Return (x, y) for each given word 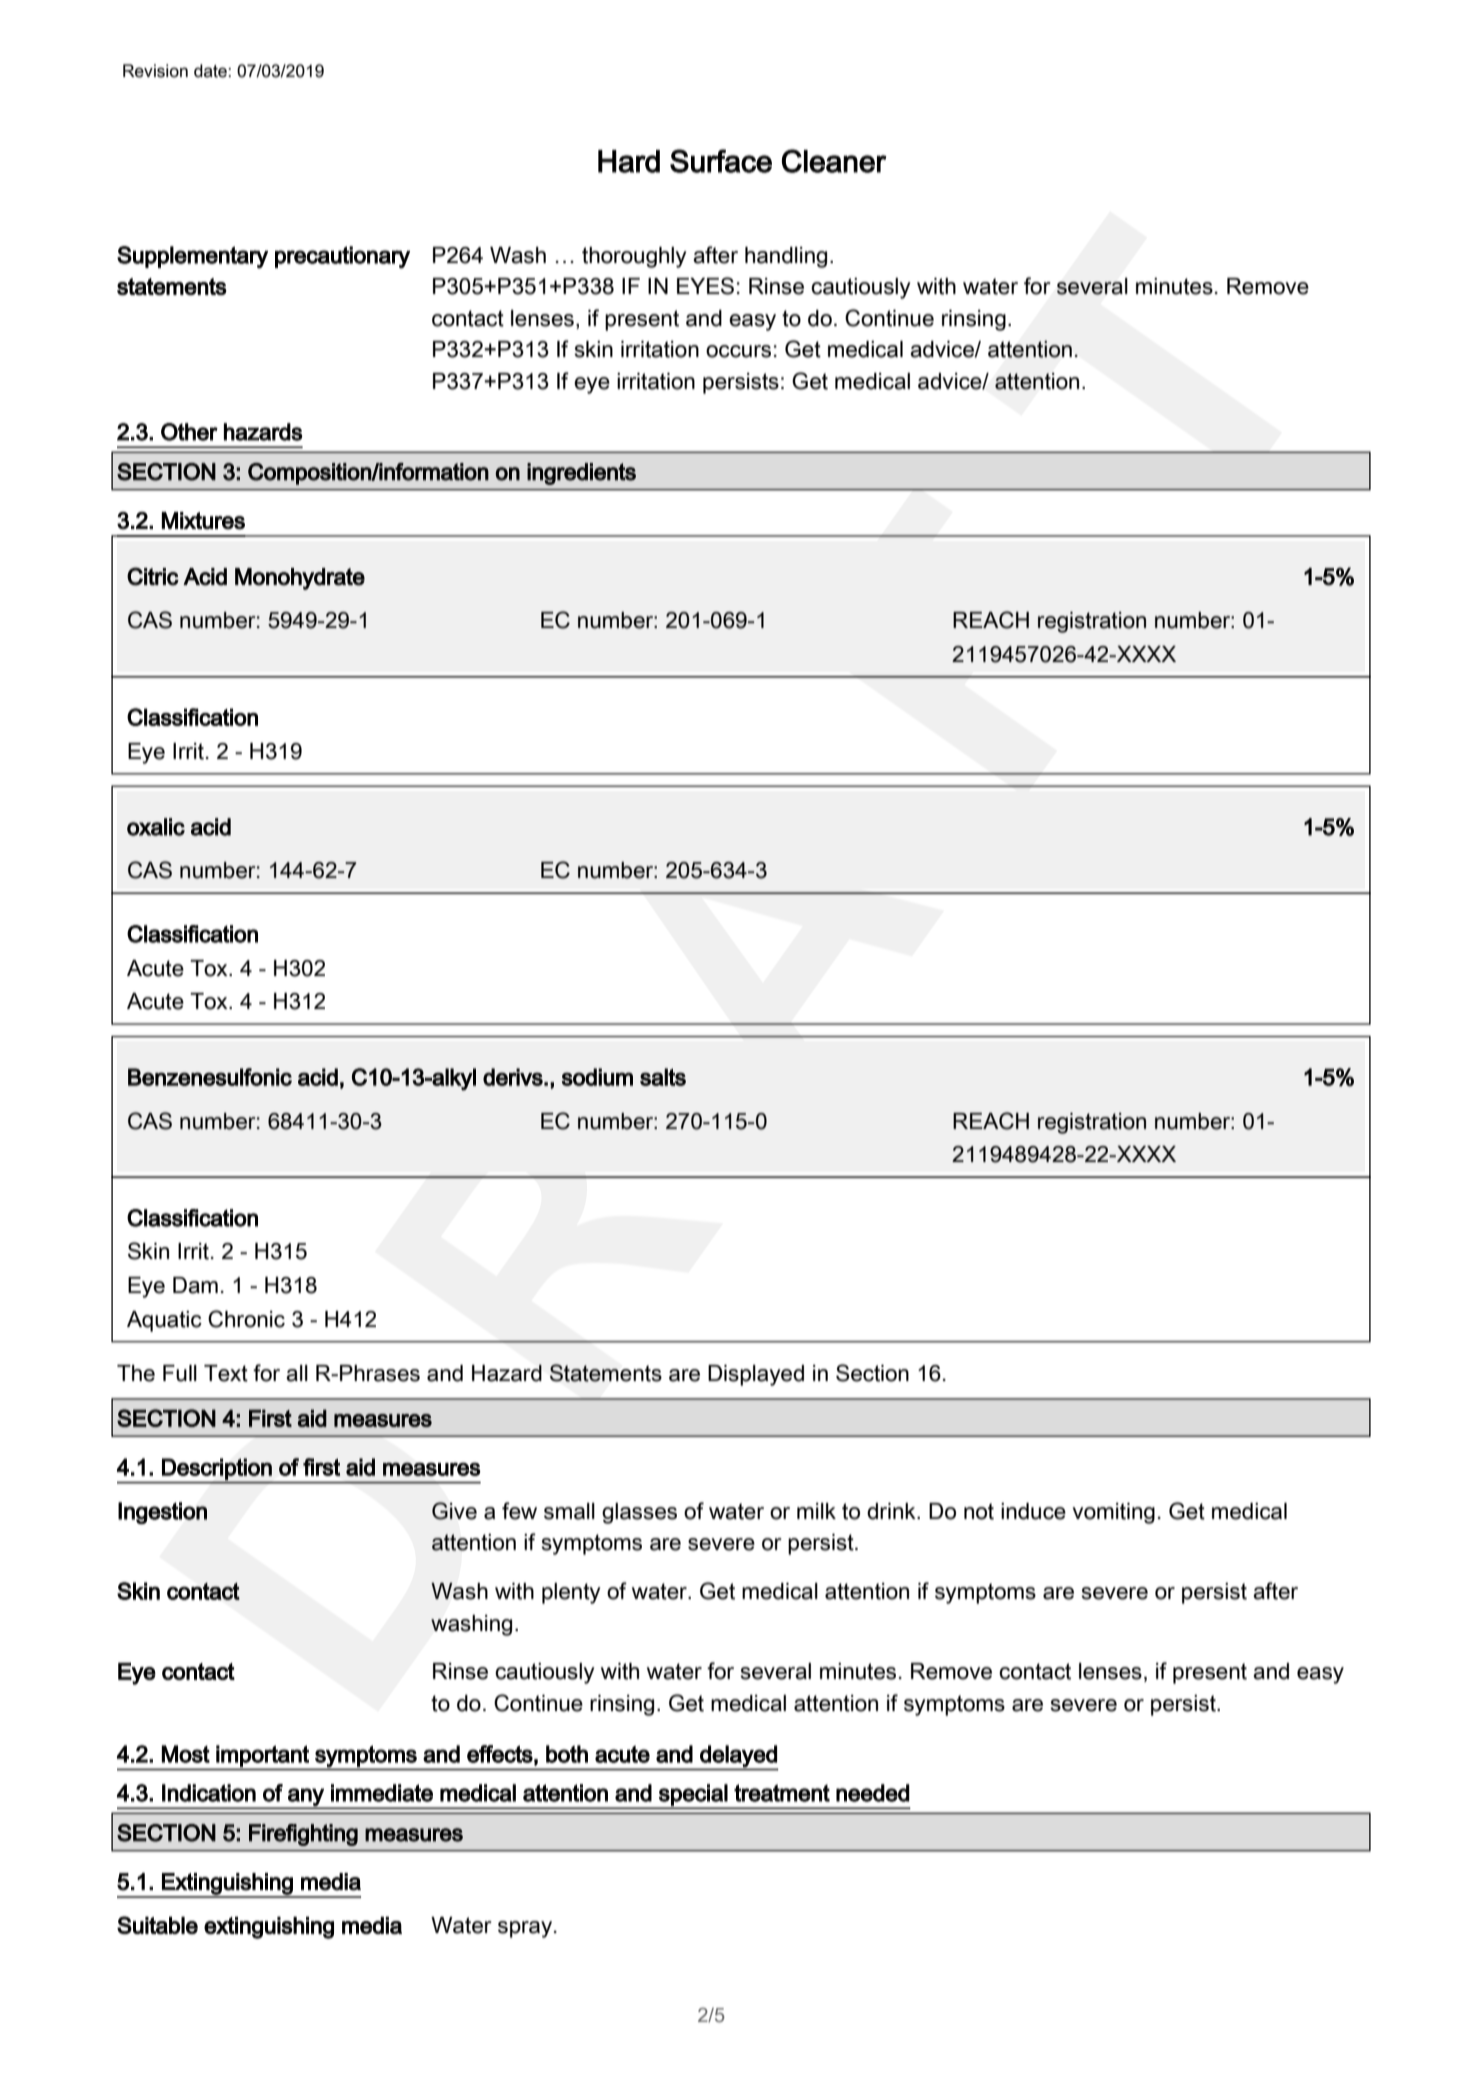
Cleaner (834, 161)
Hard (629, 161)
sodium (597, 1077)
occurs (738, 351)
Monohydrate (300, 579)
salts (663, 1077)
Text (226, 1373)
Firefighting (303, 1835)
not (979, 1511)
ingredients (581, 474)
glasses (639, 1513)
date (211, 71)
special (693, 1796)
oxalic (156, 827)
